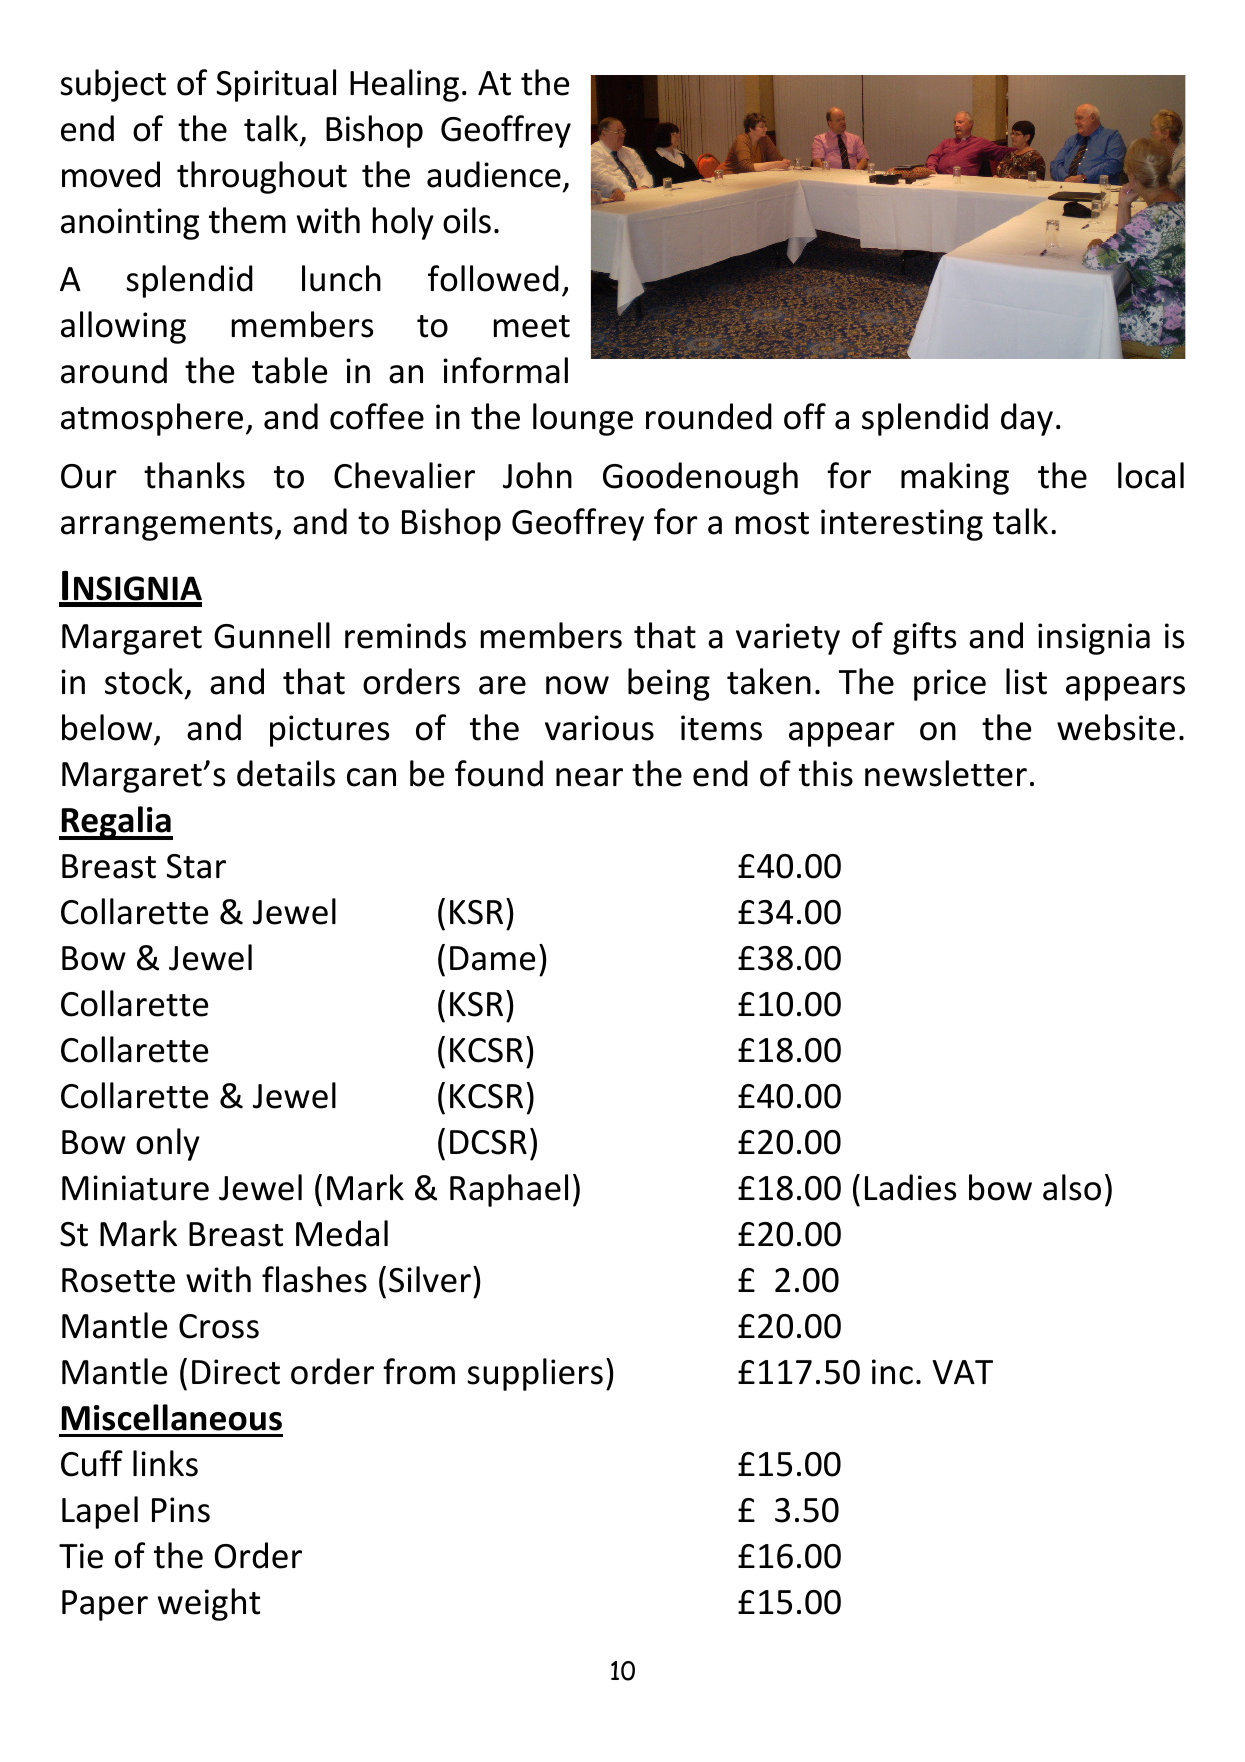 This document has height=1762, width=1245. What do you see at coordinates (946, 773) in the document?
I see `newsletter` at bounding box center [946, 773].
